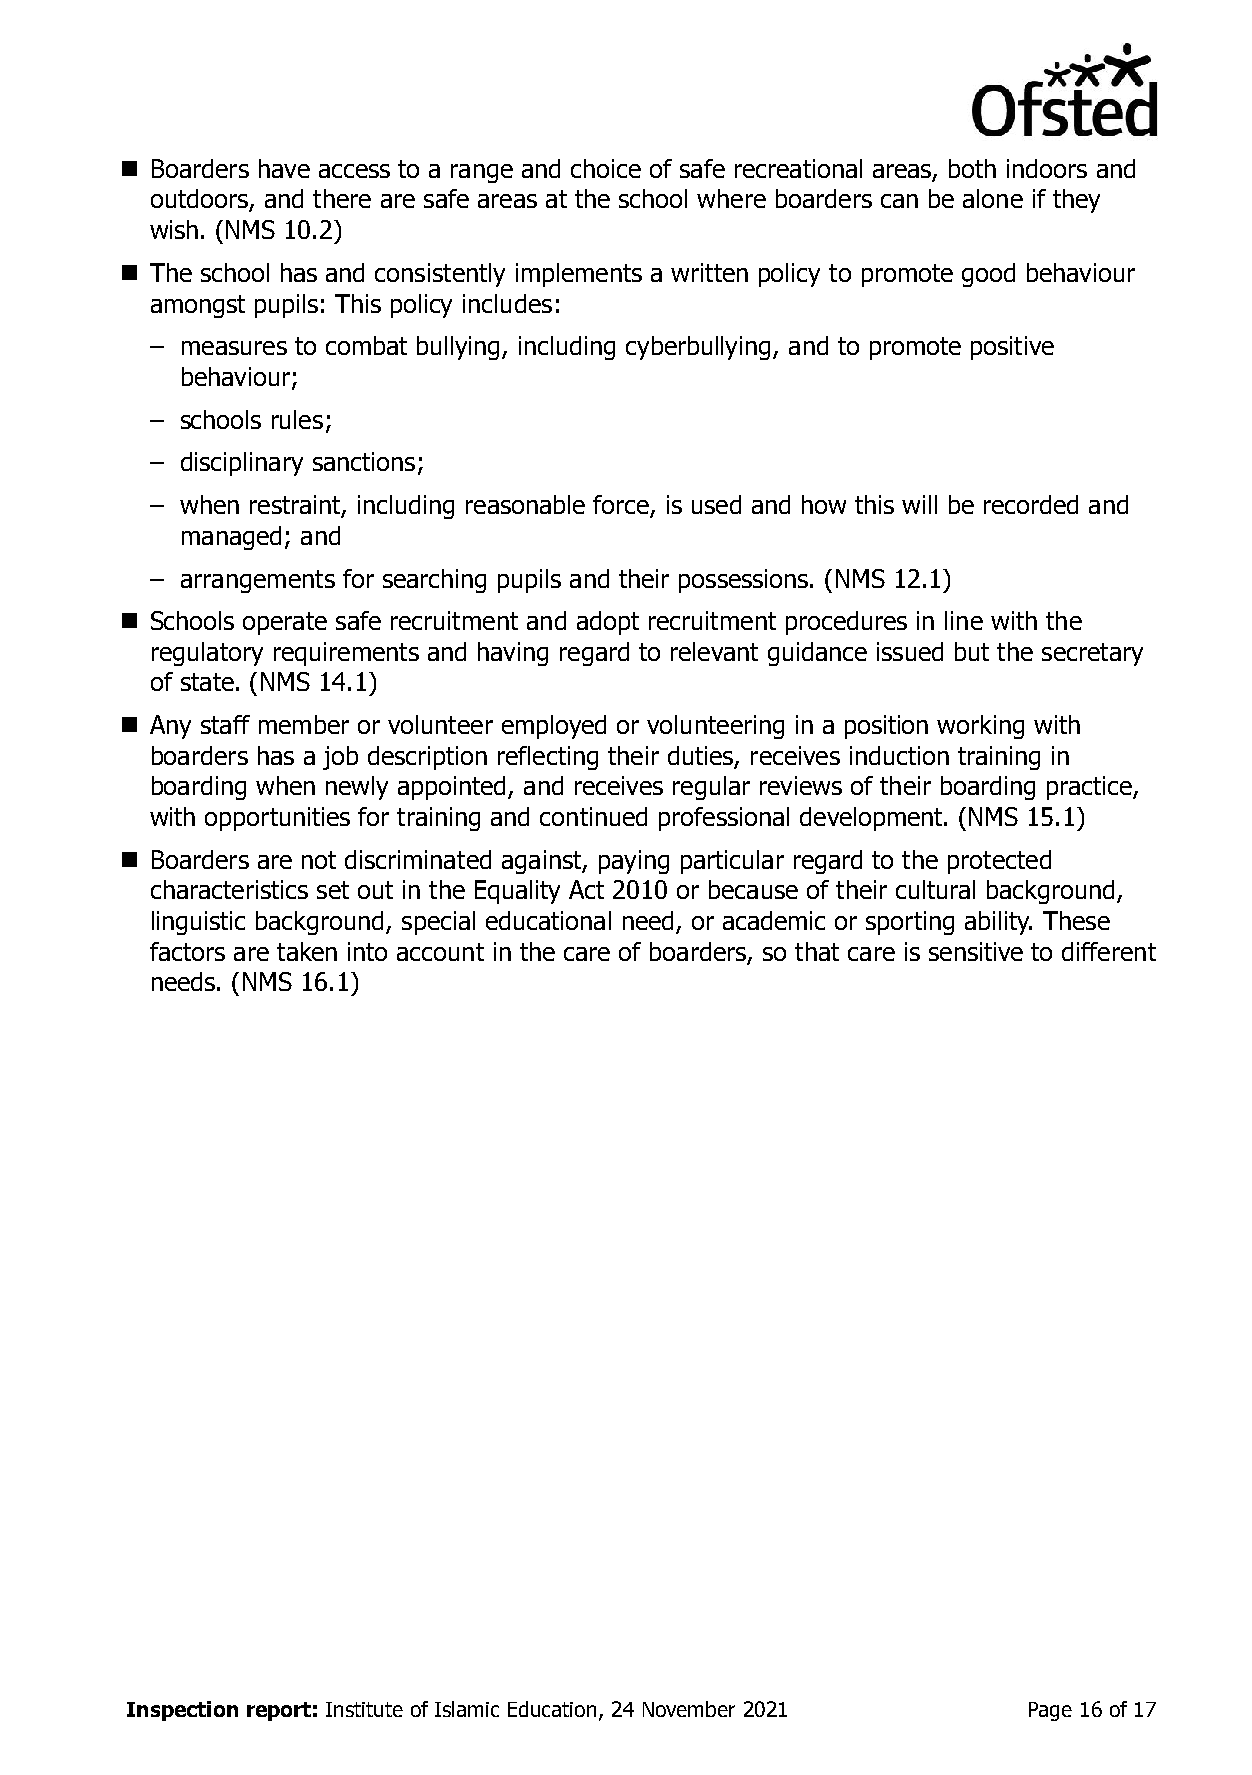 This screenshot has height=1775, width=1252. Describe the element at coordinates (307, 951) in the screenshot. I see `taken` at that location.
